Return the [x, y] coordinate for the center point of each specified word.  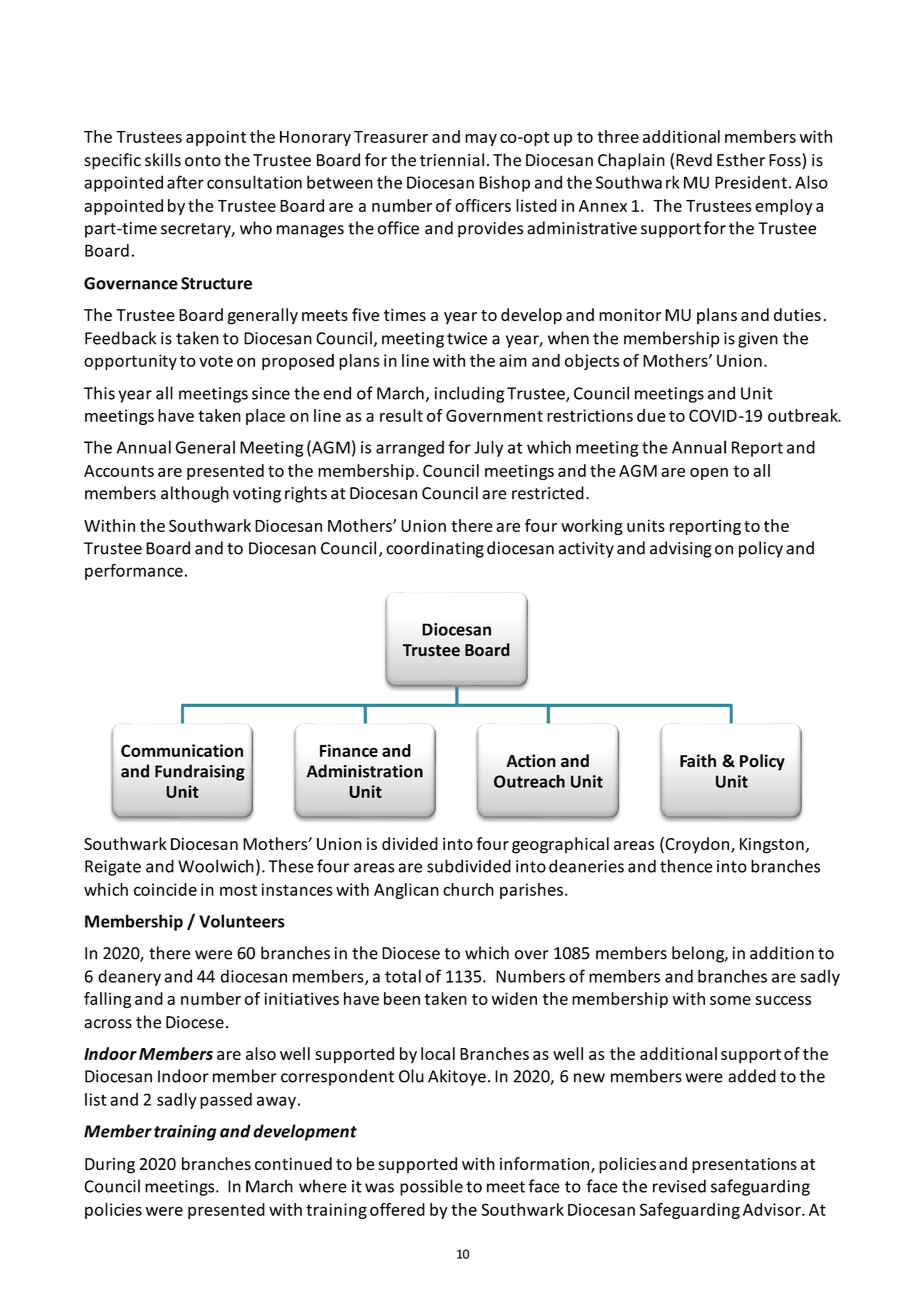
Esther [741, 160]
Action [531, 761]
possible [431, 1187]
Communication [182, 750]
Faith [698, 761]
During [110, 1166]
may [481, 140]
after [185, 182]
